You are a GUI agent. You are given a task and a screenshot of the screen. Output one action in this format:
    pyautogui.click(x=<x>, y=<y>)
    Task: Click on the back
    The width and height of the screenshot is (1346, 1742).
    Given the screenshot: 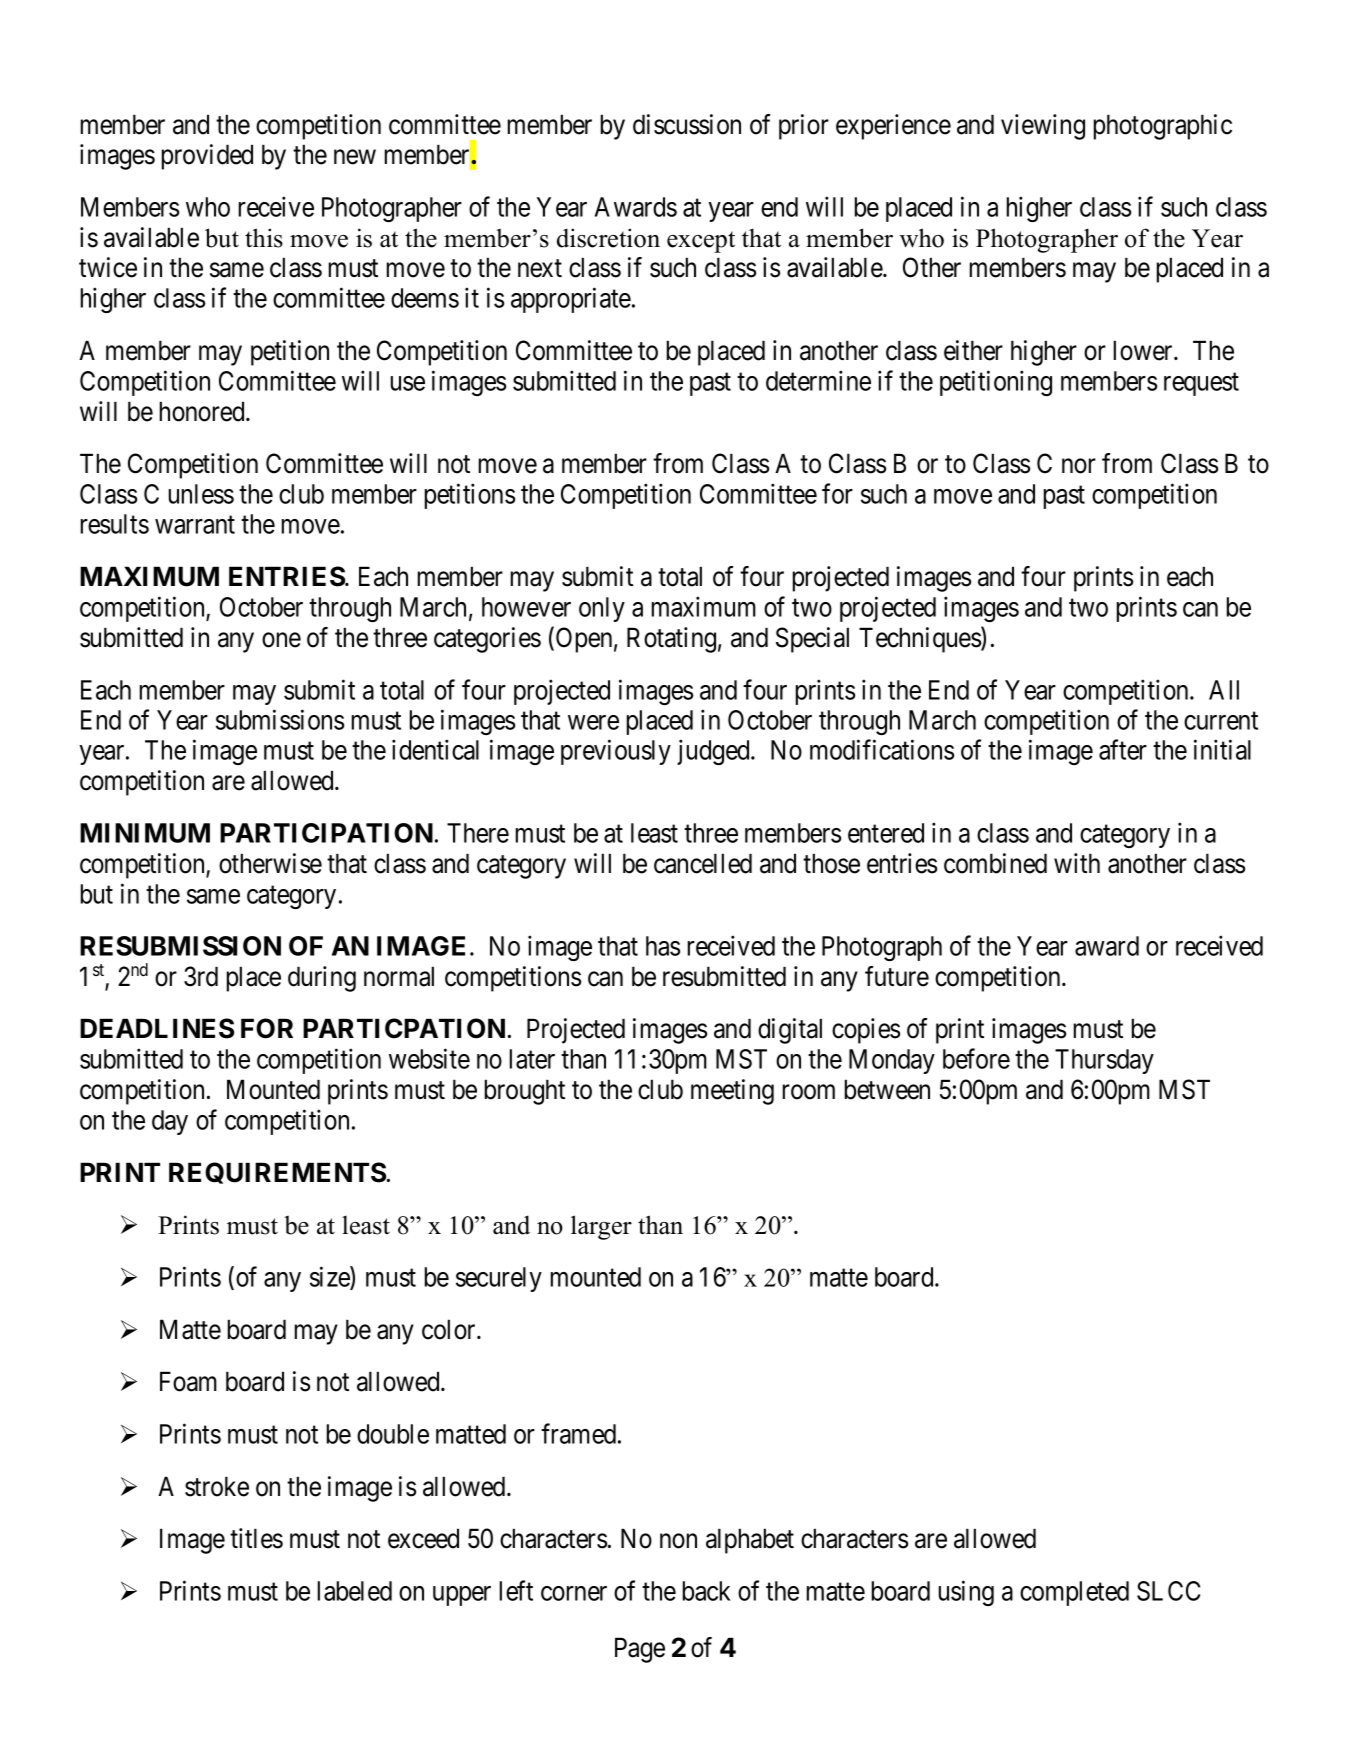 What is the action you would take?
    pyautogui.click(x=706, y=1591)
